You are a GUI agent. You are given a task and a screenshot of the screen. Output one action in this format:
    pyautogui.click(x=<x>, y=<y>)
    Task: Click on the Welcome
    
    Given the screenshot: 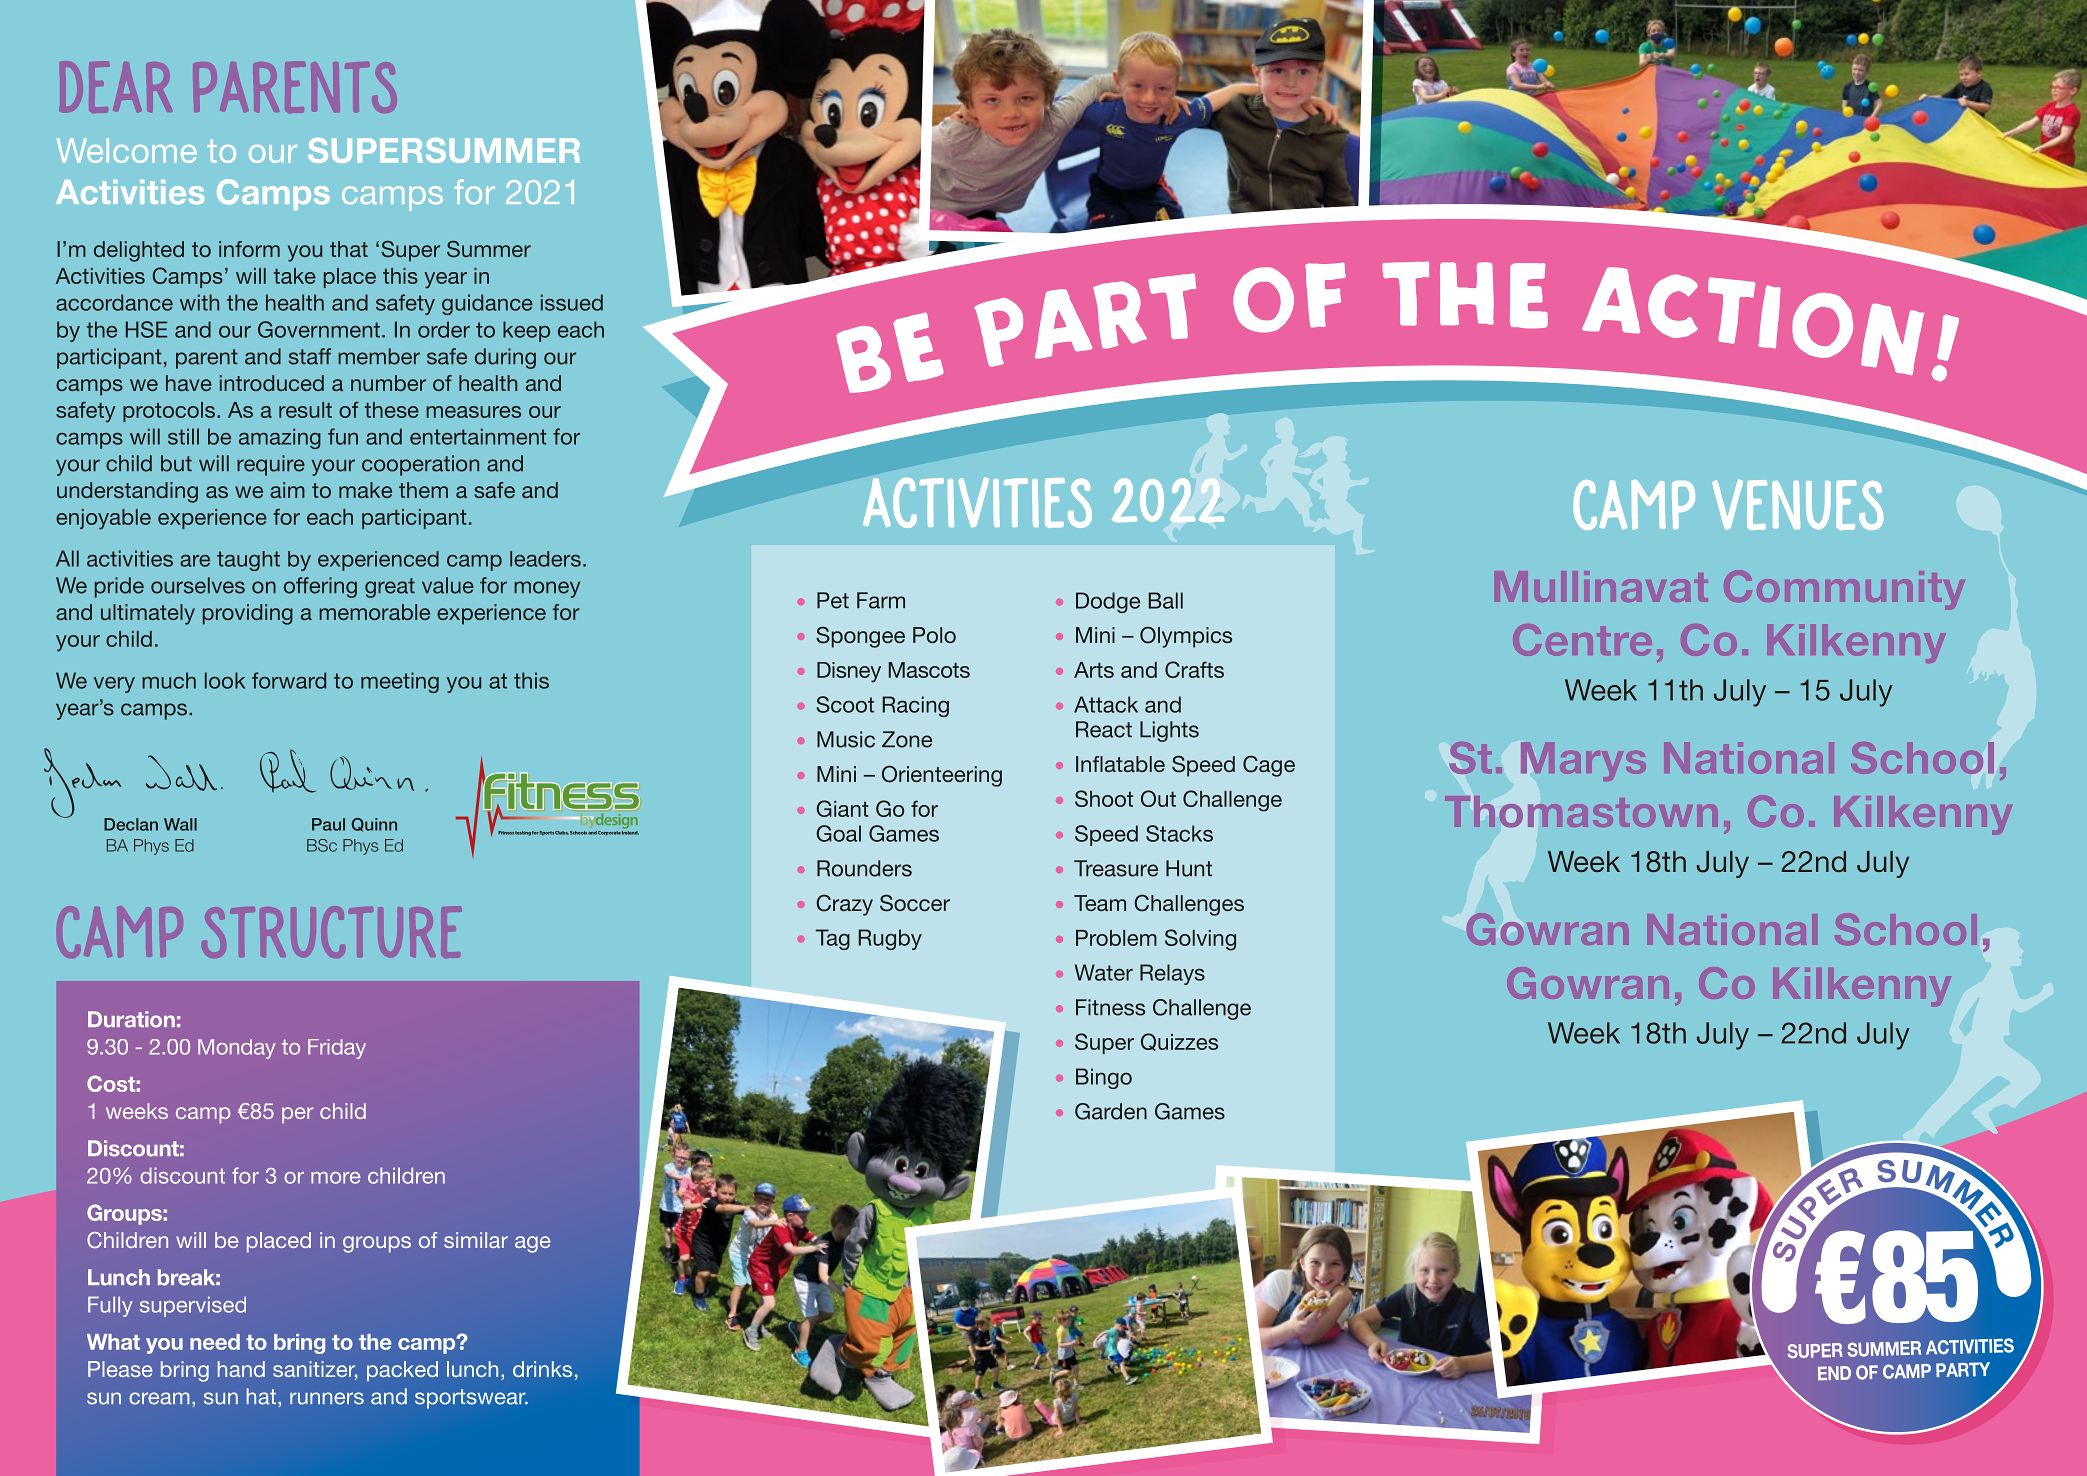 What is the action you would take?
    pyautogui.click(x=127, y=150)
